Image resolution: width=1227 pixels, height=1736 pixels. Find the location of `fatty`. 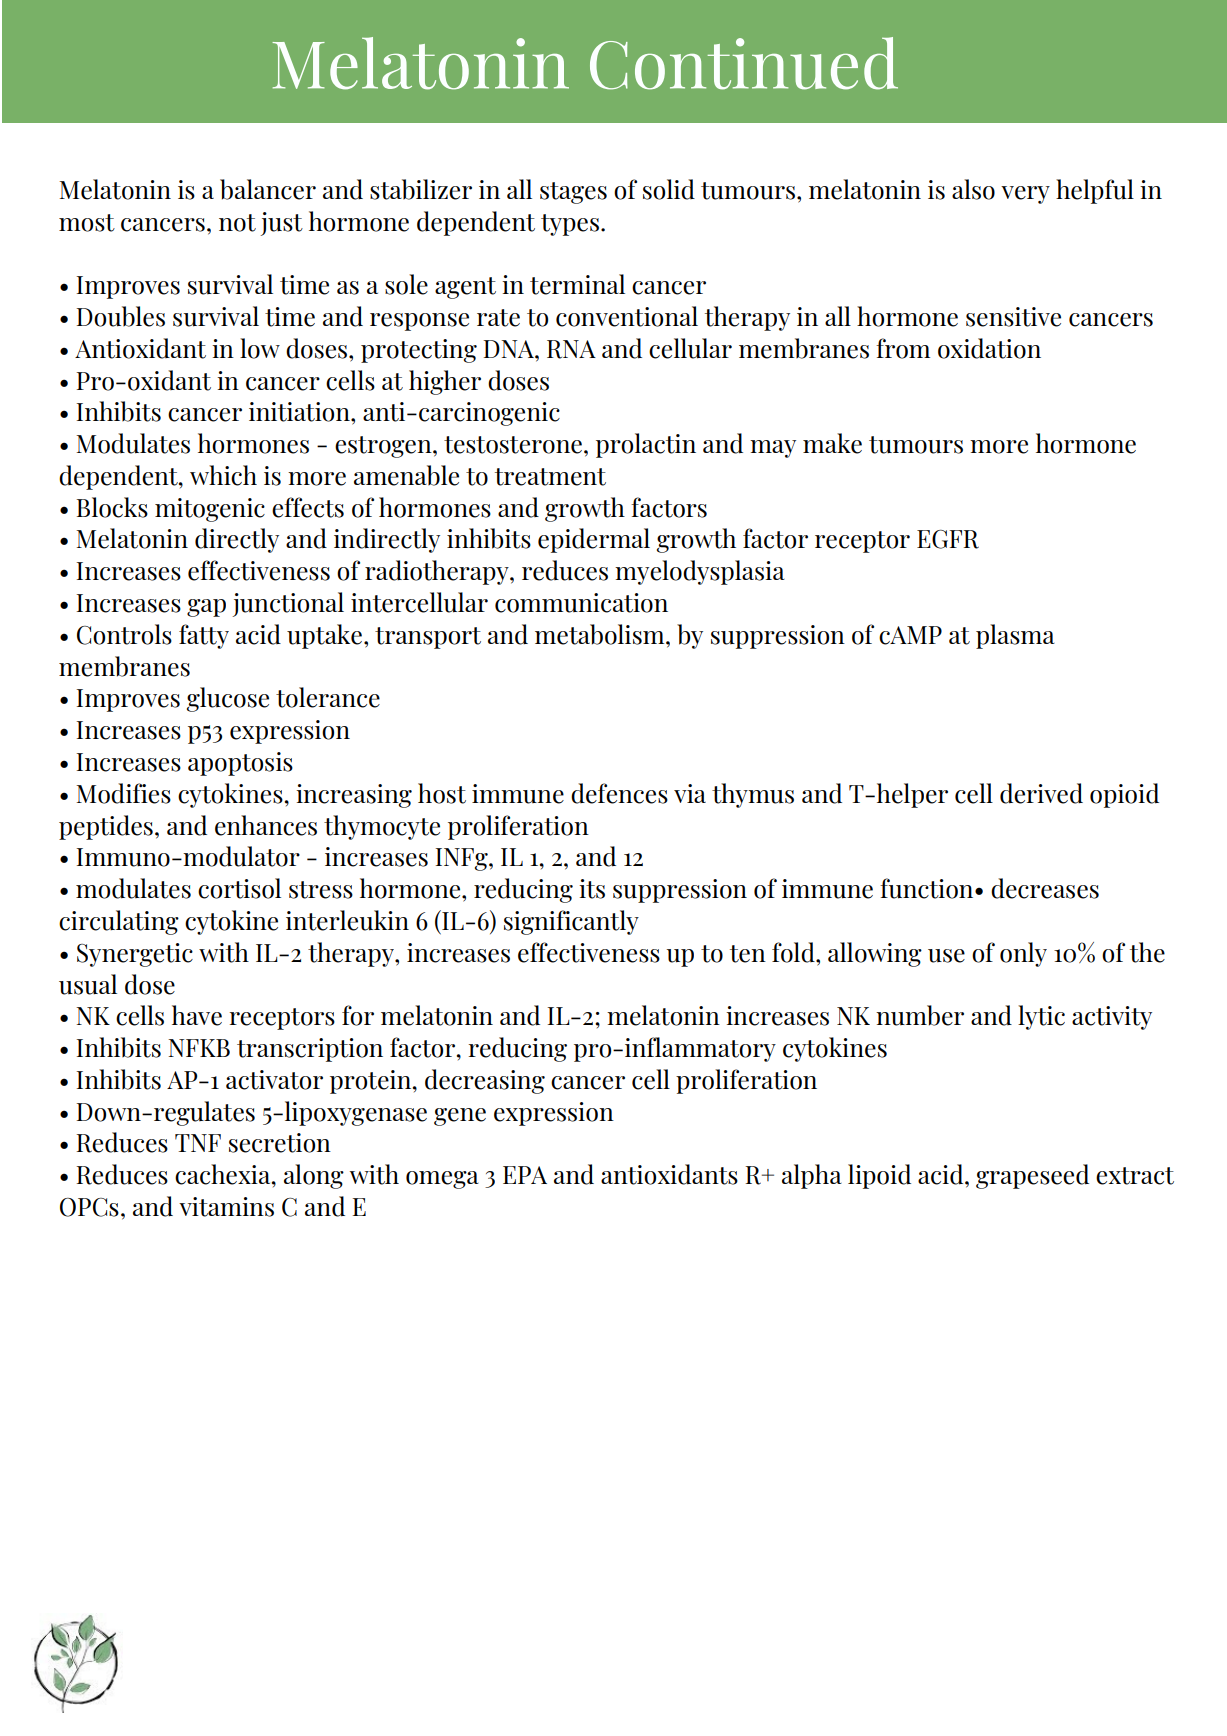

fatty is located at coordinates (204, 636).
